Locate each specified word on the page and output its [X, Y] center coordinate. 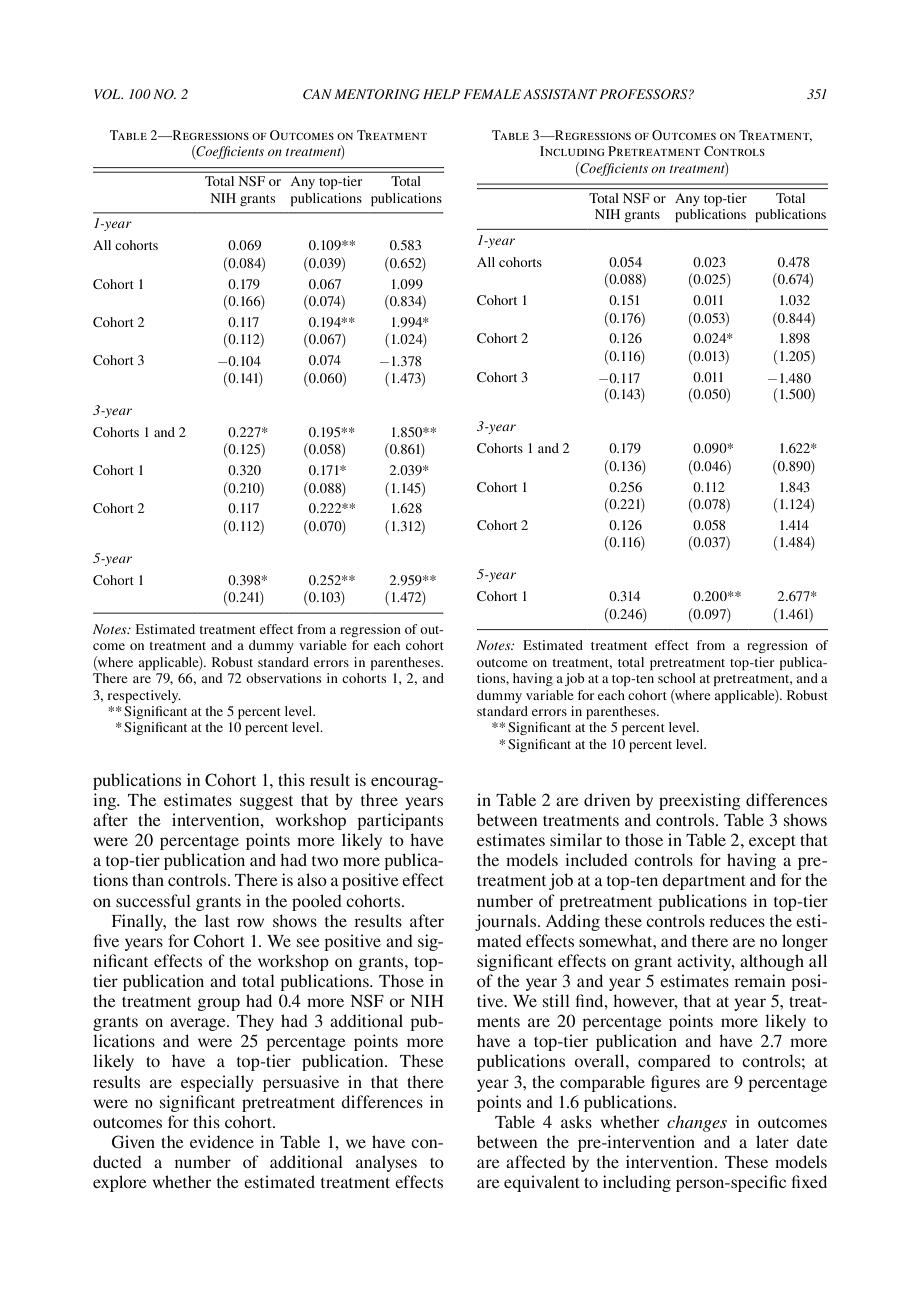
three [379, 799]
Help [441, 94]
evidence [222, 1141]
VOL [108, 94]
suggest [266, 803]
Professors [644, 94]
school [677, 678]
